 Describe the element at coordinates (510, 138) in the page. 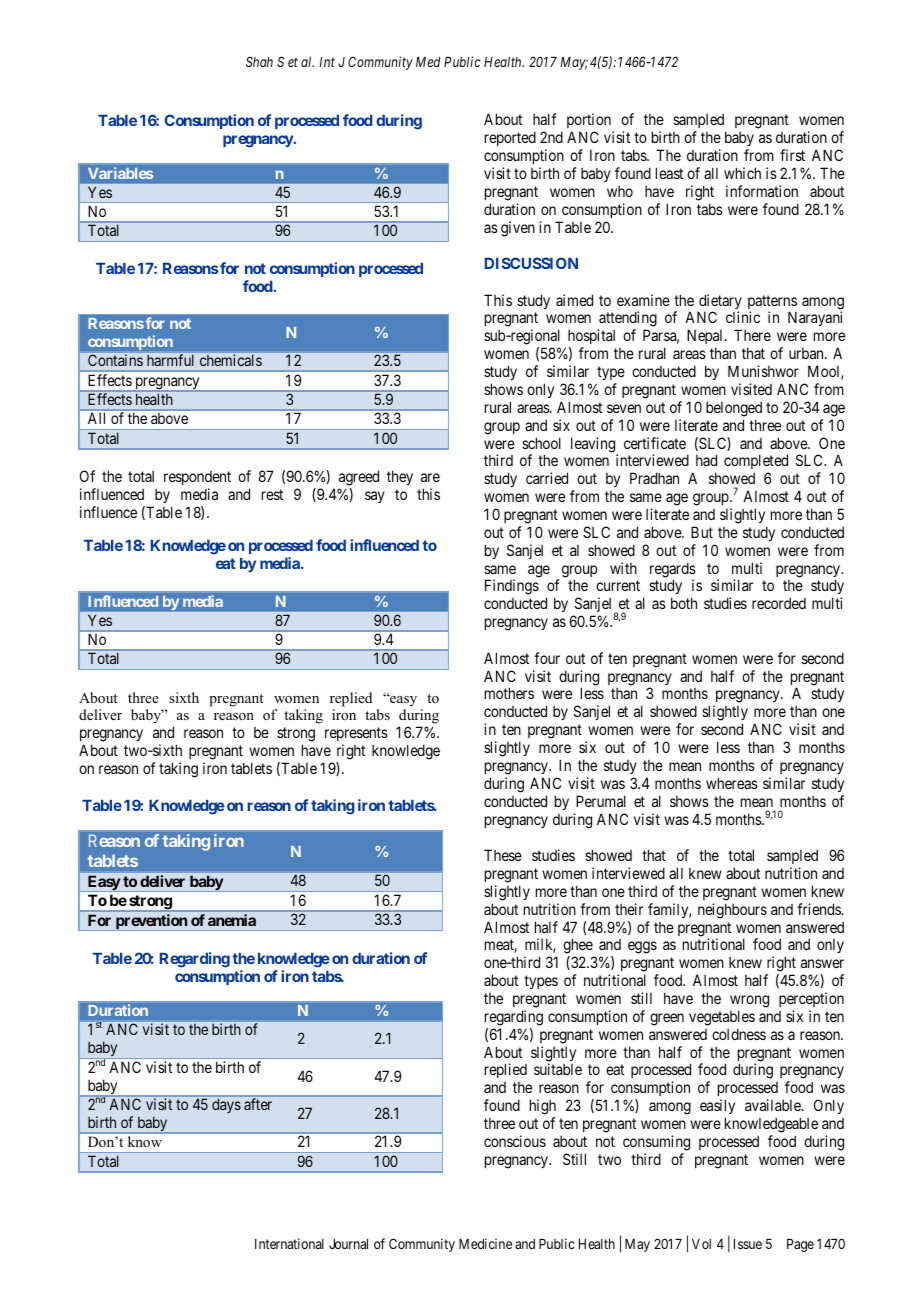

I see `reported` at that location.
